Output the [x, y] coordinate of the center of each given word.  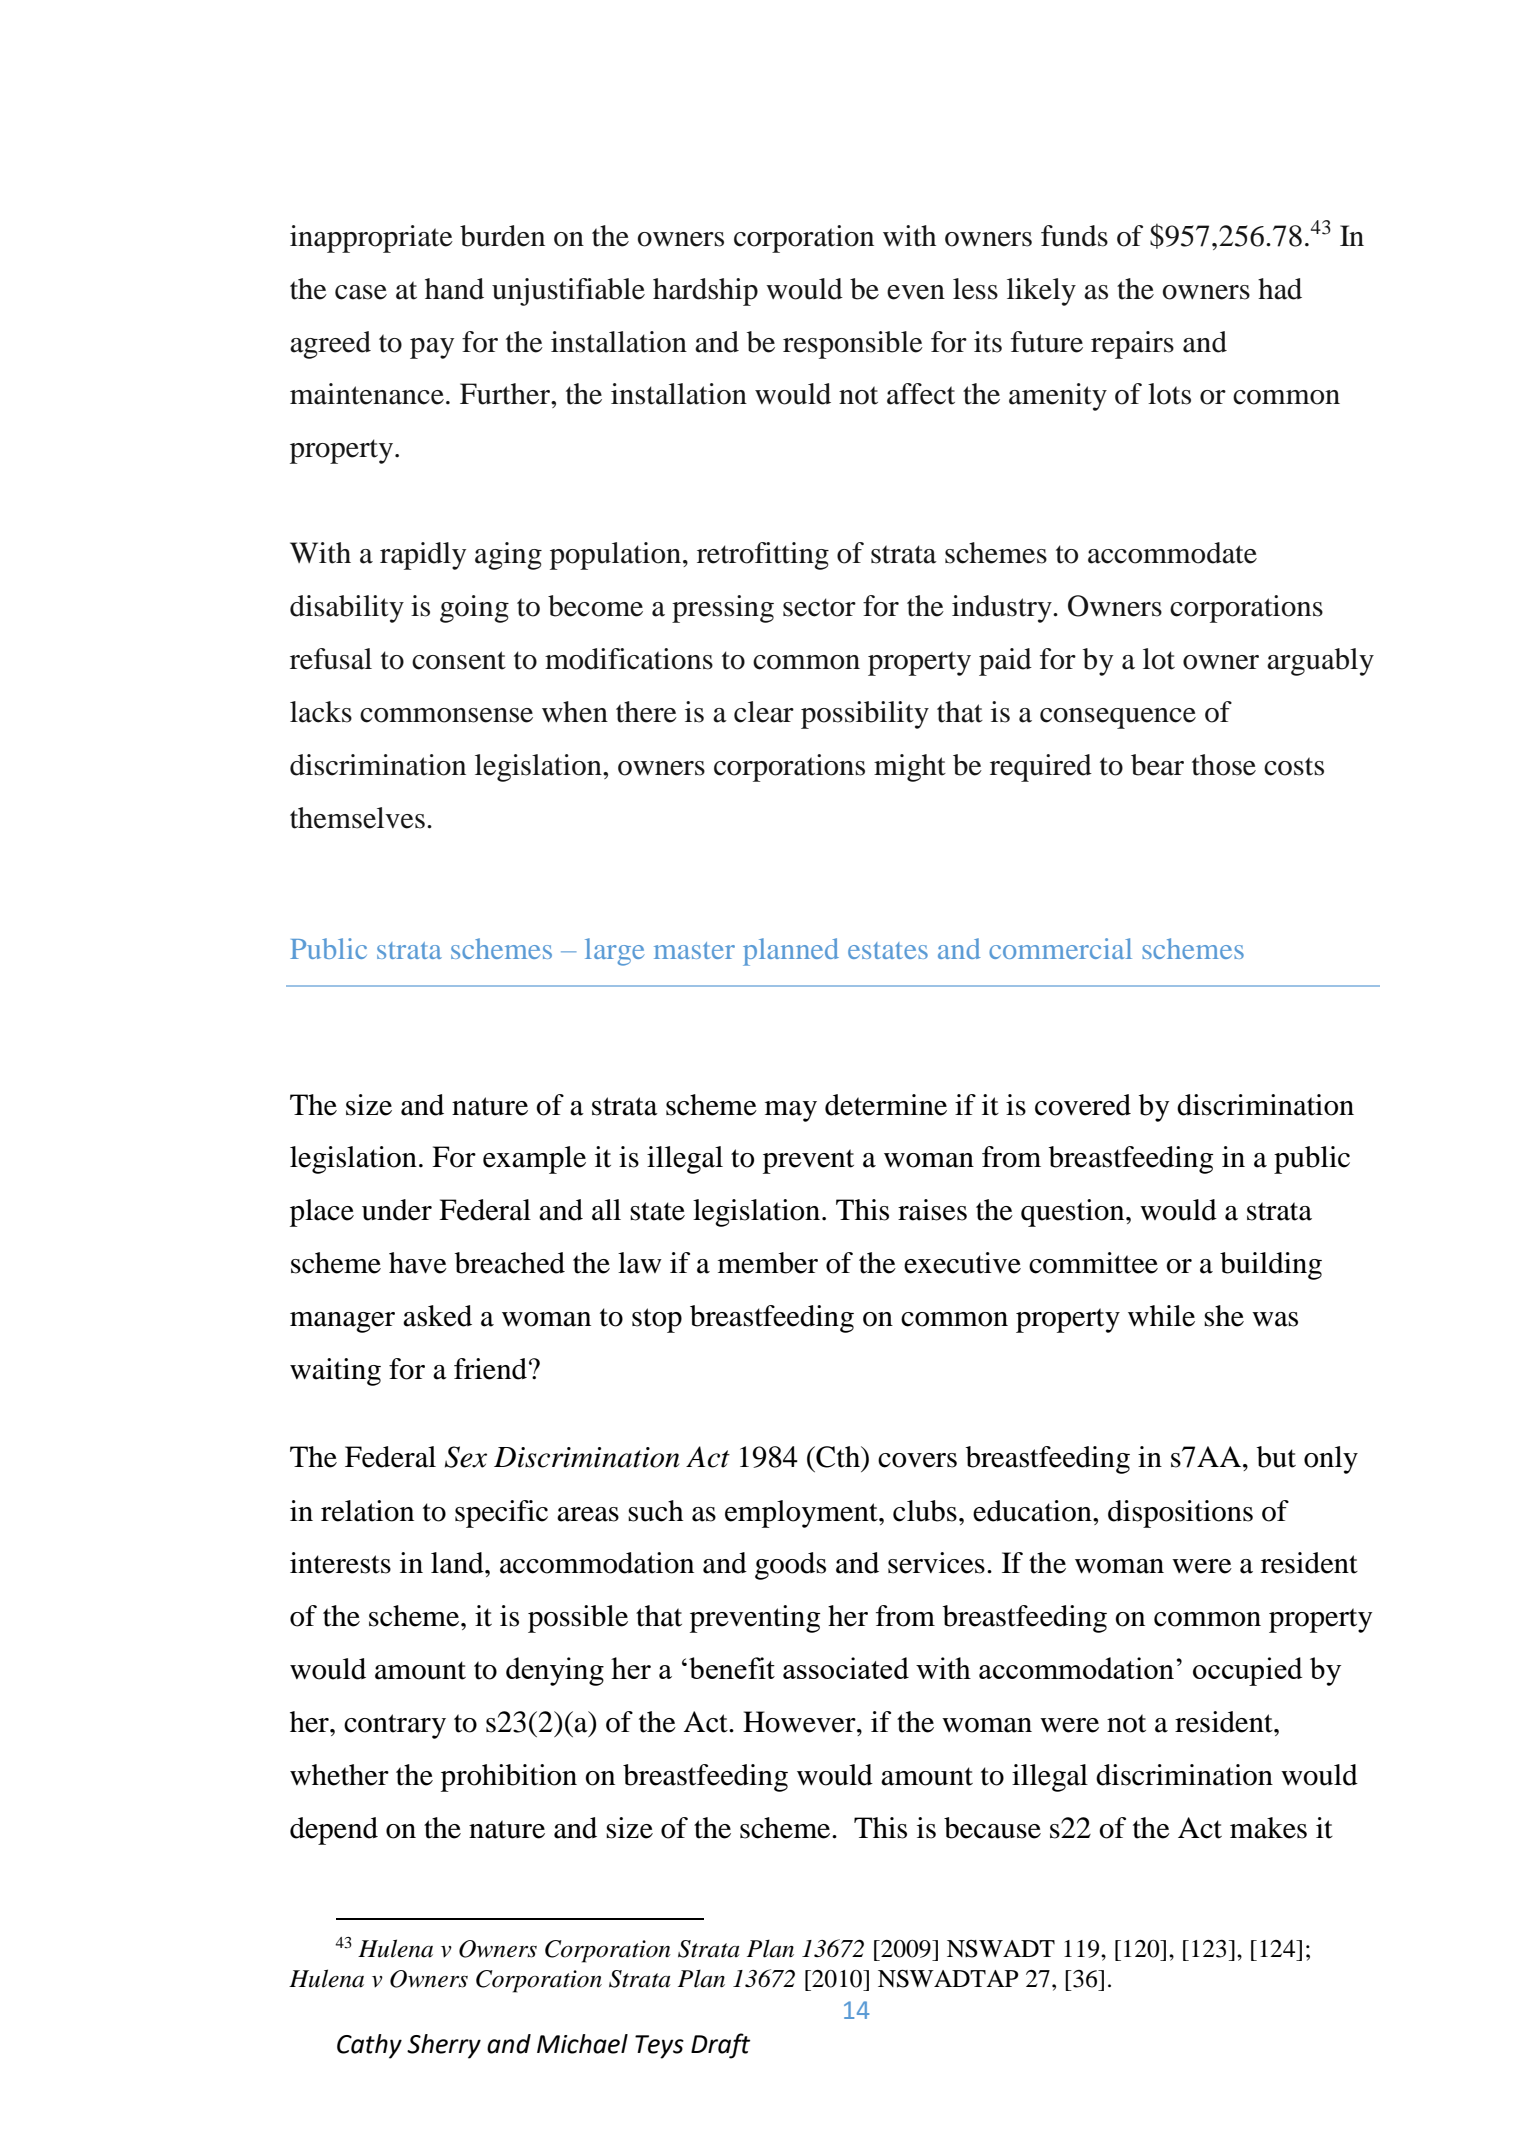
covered [1083, 1105]
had [1280, 289]
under [397, 1210]
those [1224, 765]
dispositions [1180, 1514]
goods [790, 1566]
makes [1268, 1828]
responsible [853, 345]
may [791, 1111]
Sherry [444, 2046]
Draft [720, 2046]
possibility [865, 715]
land [458, 1563]
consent [459, 660]
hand [454, 289]
